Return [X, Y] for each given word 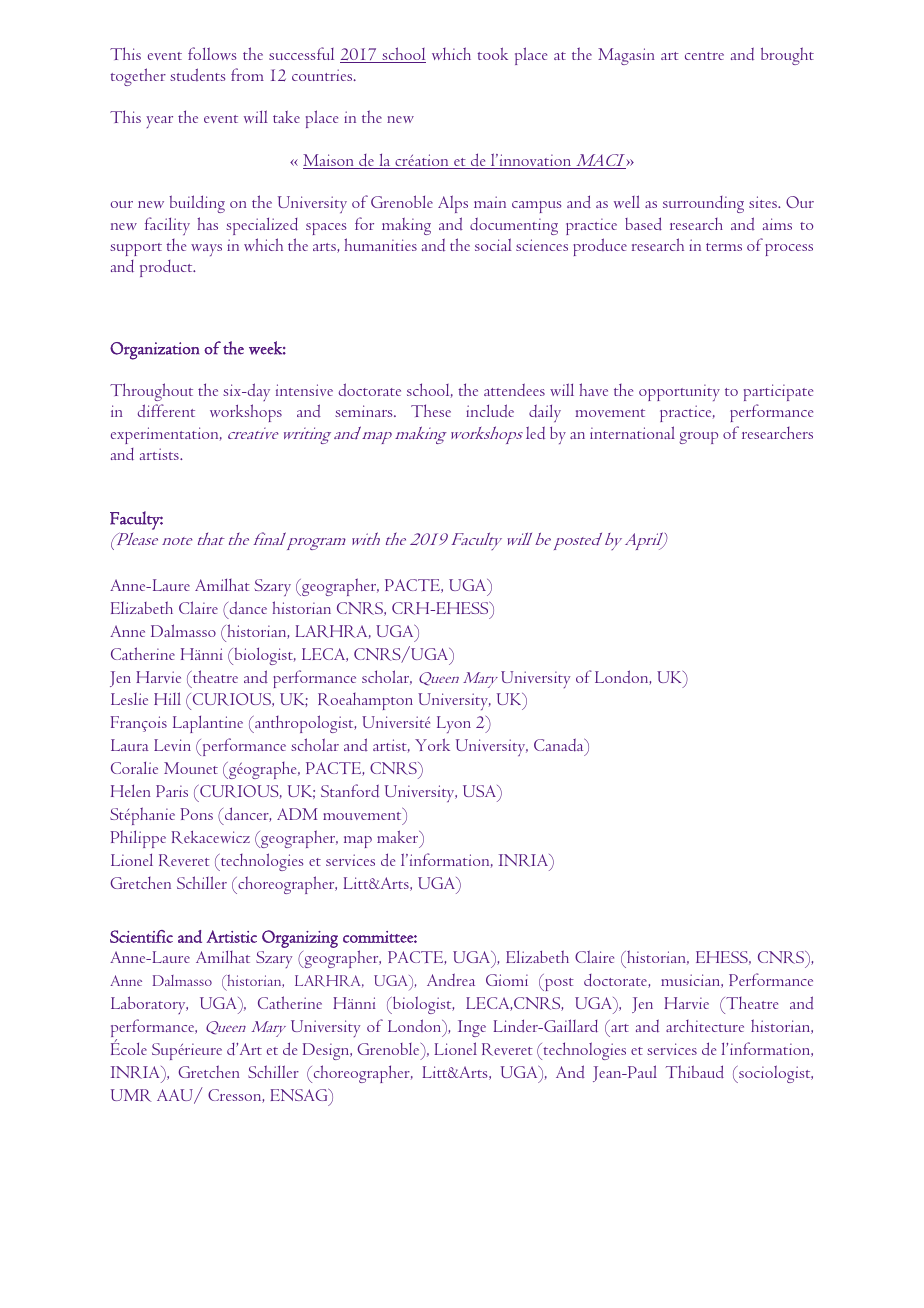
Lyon [454, 724]
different [166, 410]
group [698, 438]
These [431, 410]
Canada [560, 746]
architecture [705, 1026]
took [492, 53]
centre [704, 56]
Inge [472, 1028]
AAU [176, 1096]
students [197, 74]
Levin [172, 745]
